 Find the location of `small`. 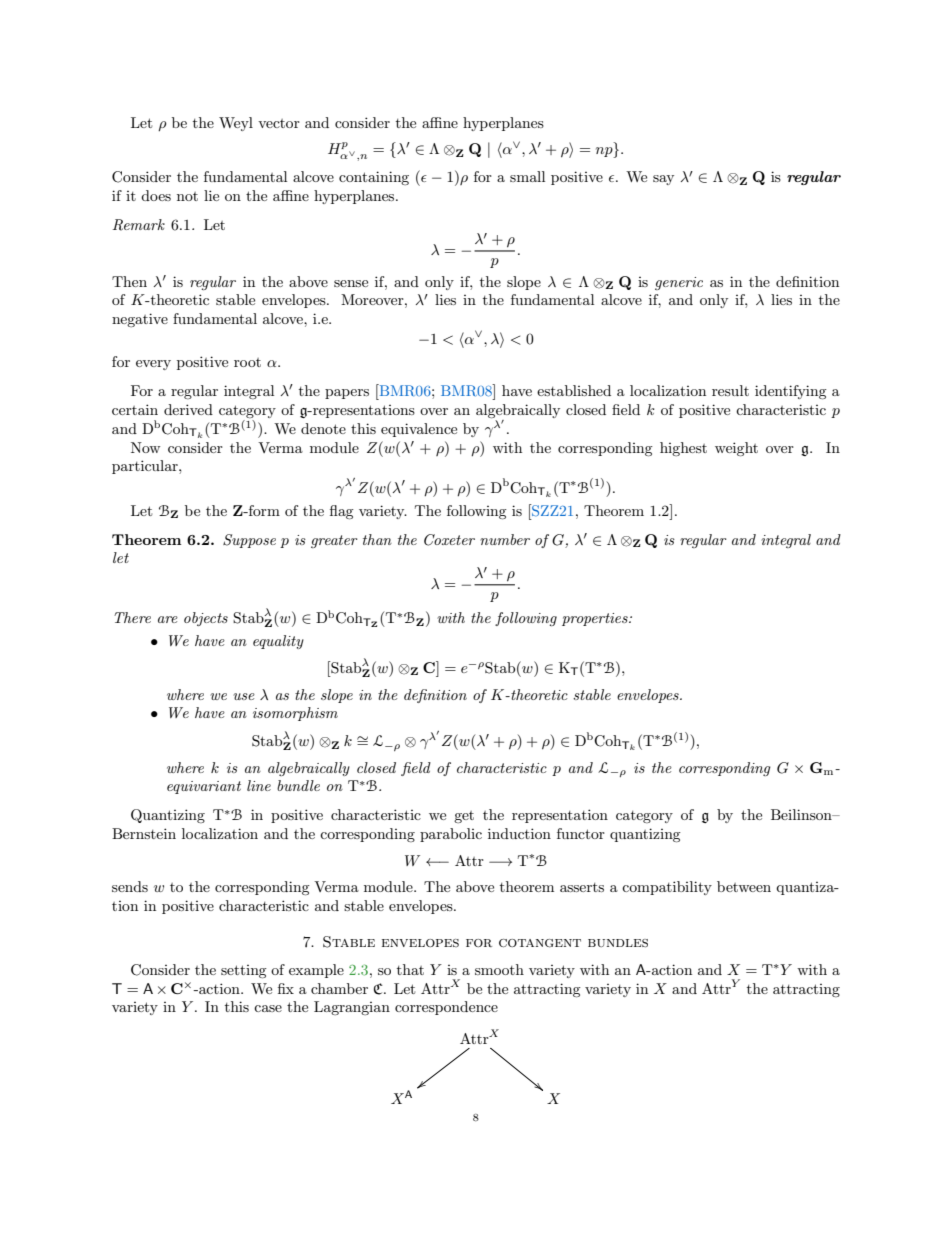

small is located at coordinates (527, 176).
